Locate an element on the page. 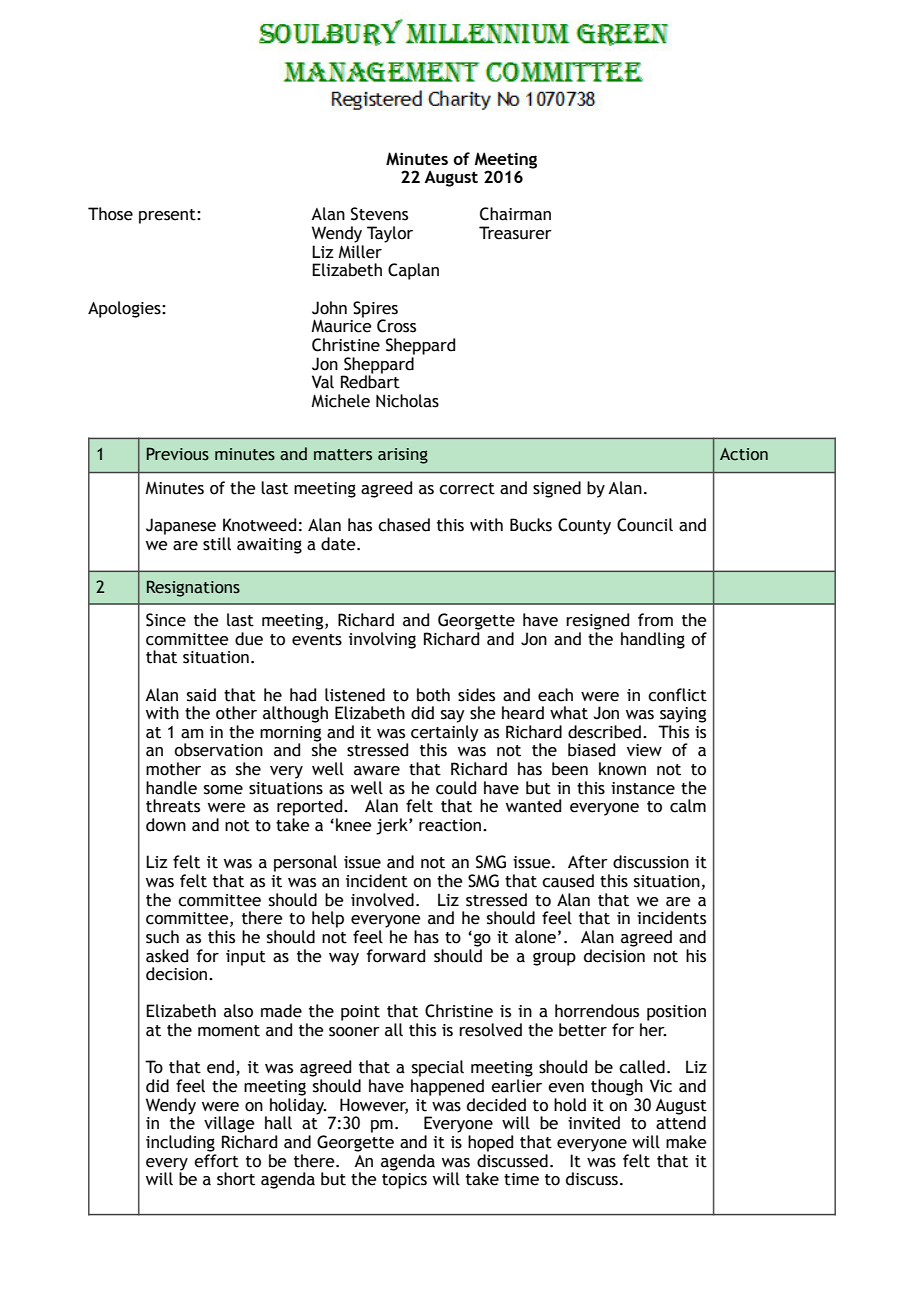 The image size is (924, 1308). Council is located at coordinates (645, 525).
